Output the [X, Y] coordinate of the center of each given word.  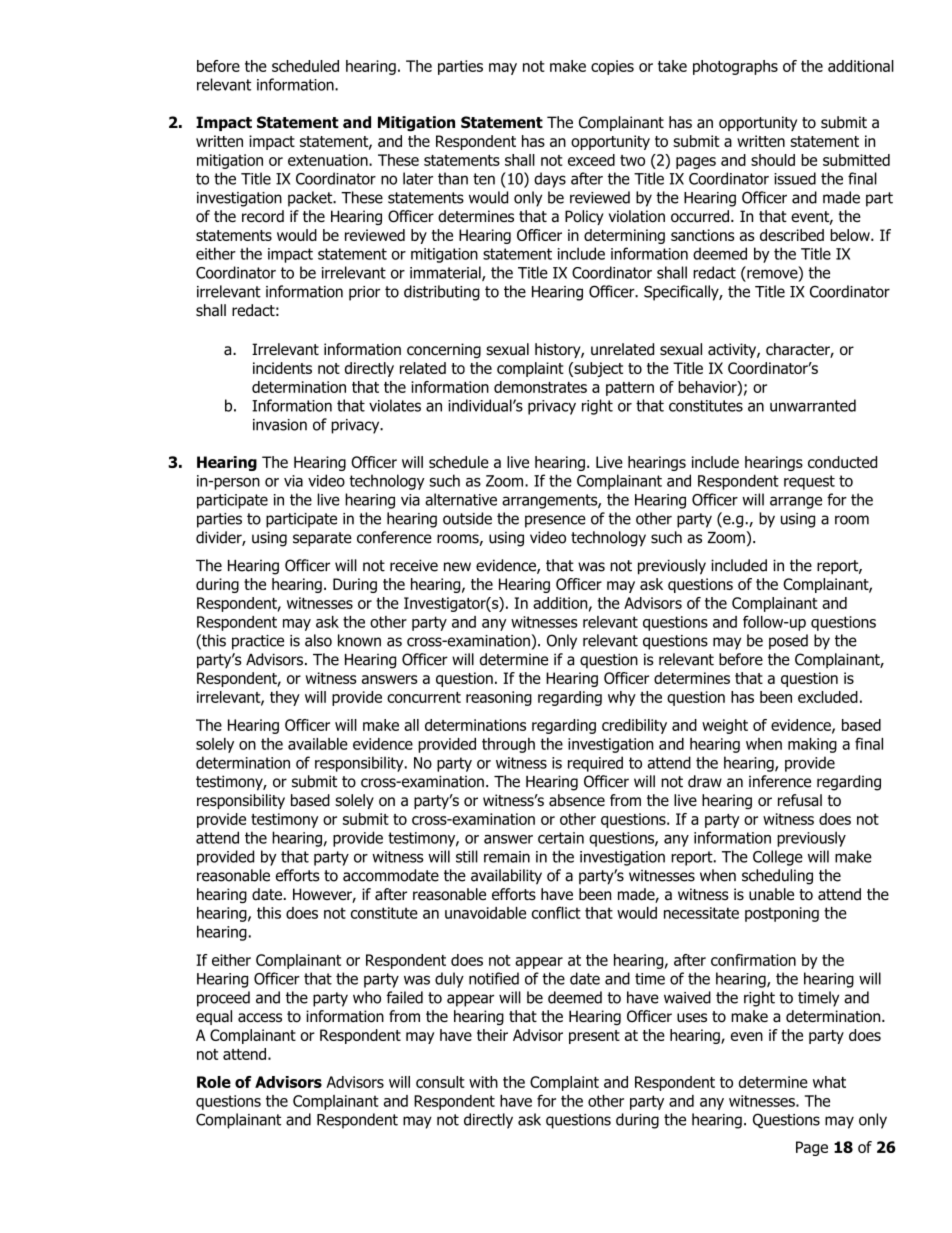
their [492, 1035]
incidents [282, 368]
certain [561, 838]
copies [612, 67]
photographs [735, 67]
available [318, 744]
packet [311, 199]
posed [788, 642]
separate [322, 539]
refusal [800, 800]
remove [773, 274]
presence [555, 521]
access [260, 1018]
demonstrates [540, 387]
